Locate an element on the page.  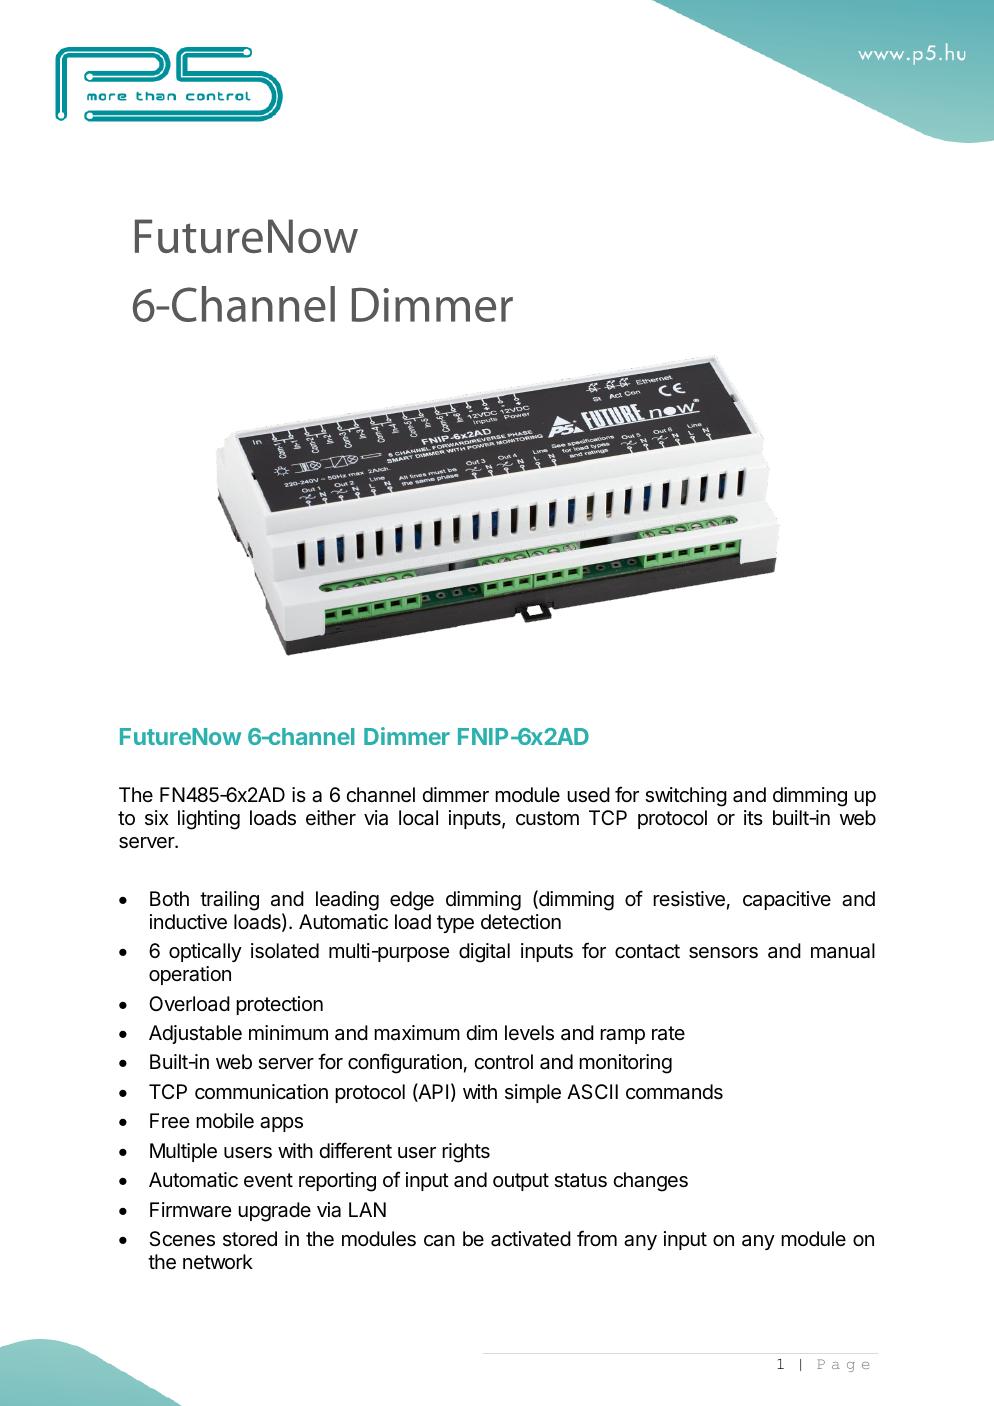
event is located at coordinates (268, 1180).
